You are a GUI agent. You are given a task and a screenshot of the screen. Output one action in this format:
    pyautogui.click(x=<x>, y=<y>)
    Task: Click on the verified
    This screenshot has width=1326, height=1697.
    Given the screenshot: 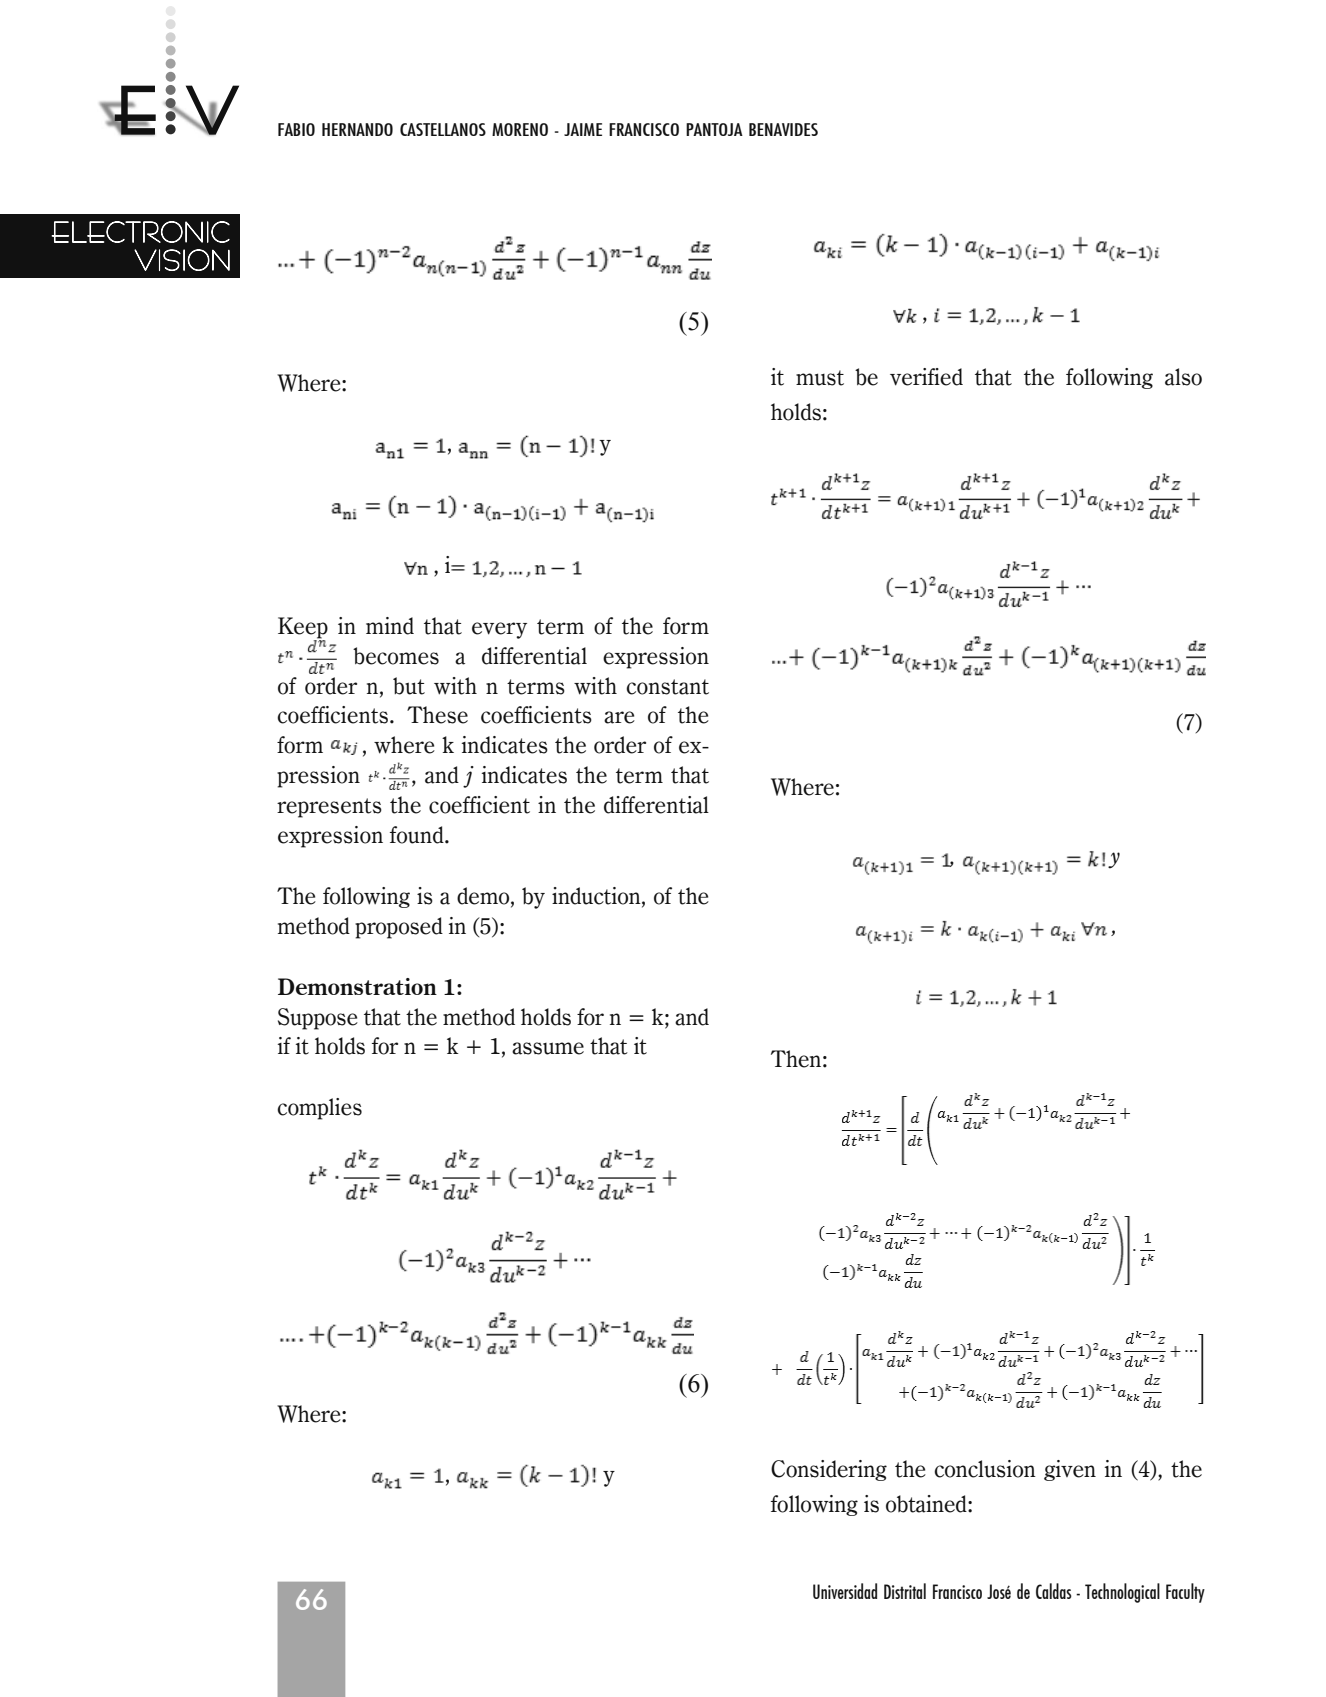 What is the action you would take?
    pyautogui.click(x=926, y=377)
